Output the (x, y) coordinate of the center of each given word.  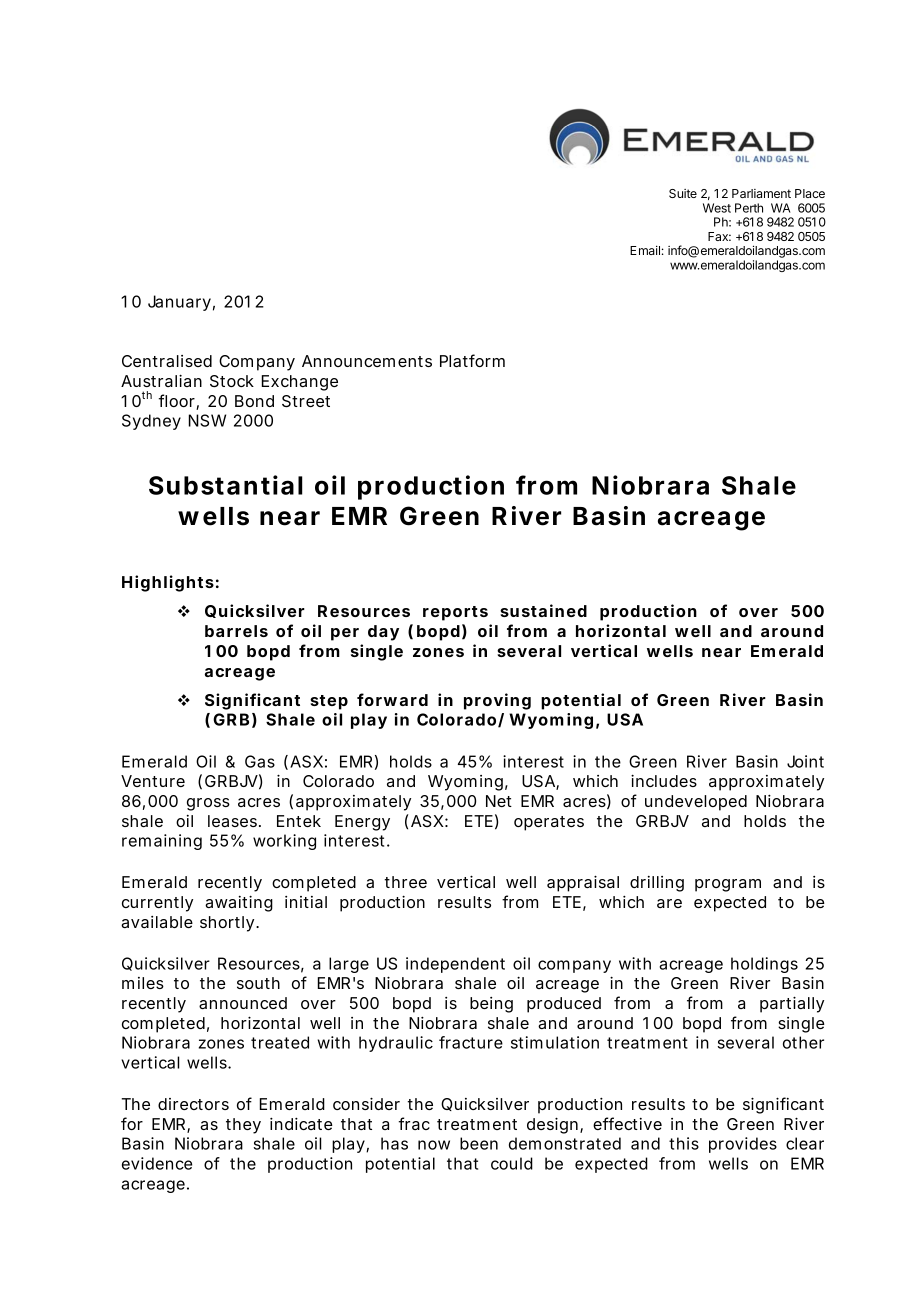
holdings (764, 965)
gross (208, 804)
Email (645, 250)
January (179, 303)
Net (499, 801)
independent (455, 965)
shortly (227, 924)
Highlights (168, 583)
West (717, 208)
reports (455, 613)
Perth (749, 208)
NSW (207, 420)
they (243, 1126)
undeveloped (696, 803)
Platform (472, 360)
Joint (805, 761)
